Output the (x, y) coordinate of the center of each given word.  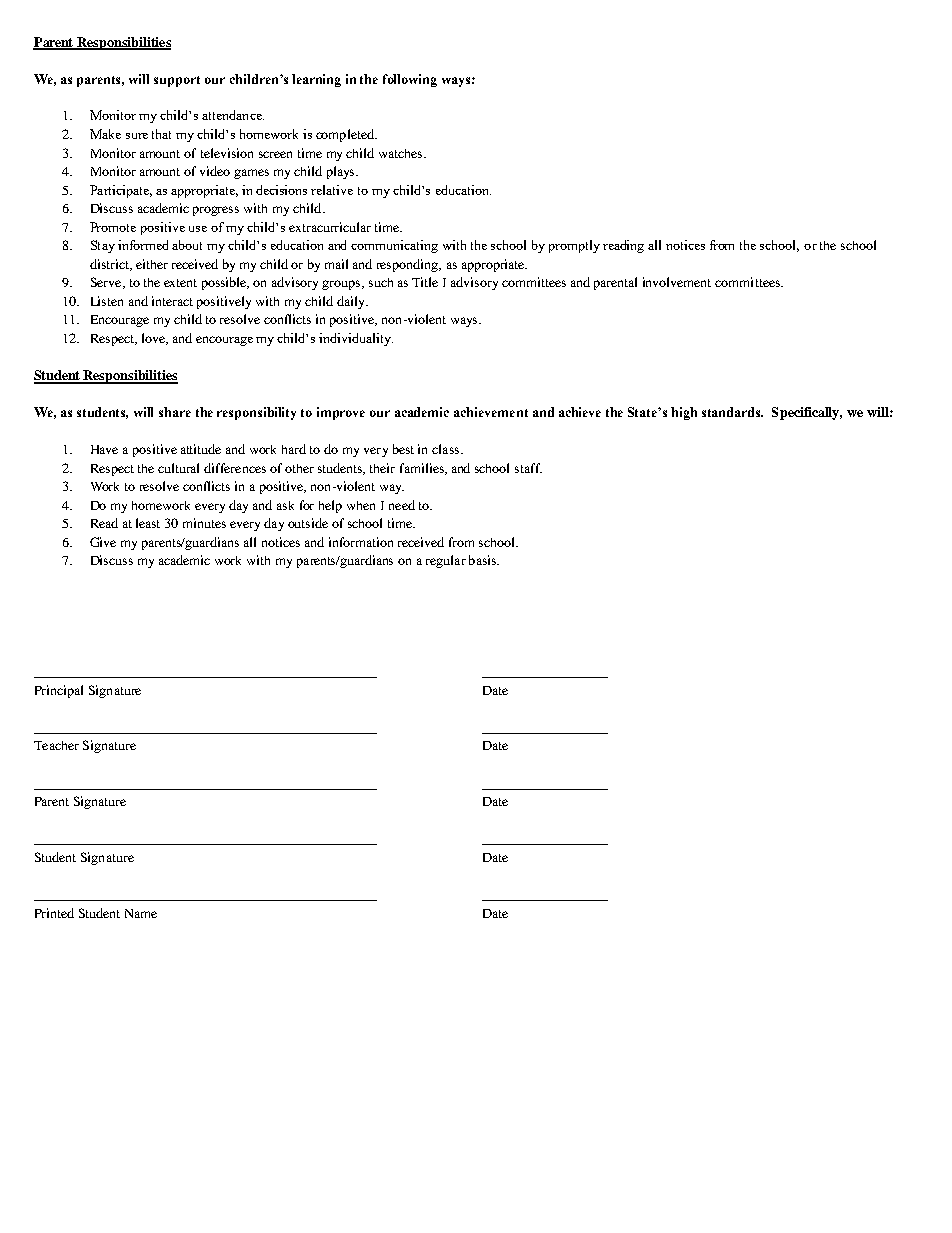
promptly (574, 246)
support (177, 81)
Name (141, 913)
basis (484, 560)
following (410, 80)
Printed (54, 913)
